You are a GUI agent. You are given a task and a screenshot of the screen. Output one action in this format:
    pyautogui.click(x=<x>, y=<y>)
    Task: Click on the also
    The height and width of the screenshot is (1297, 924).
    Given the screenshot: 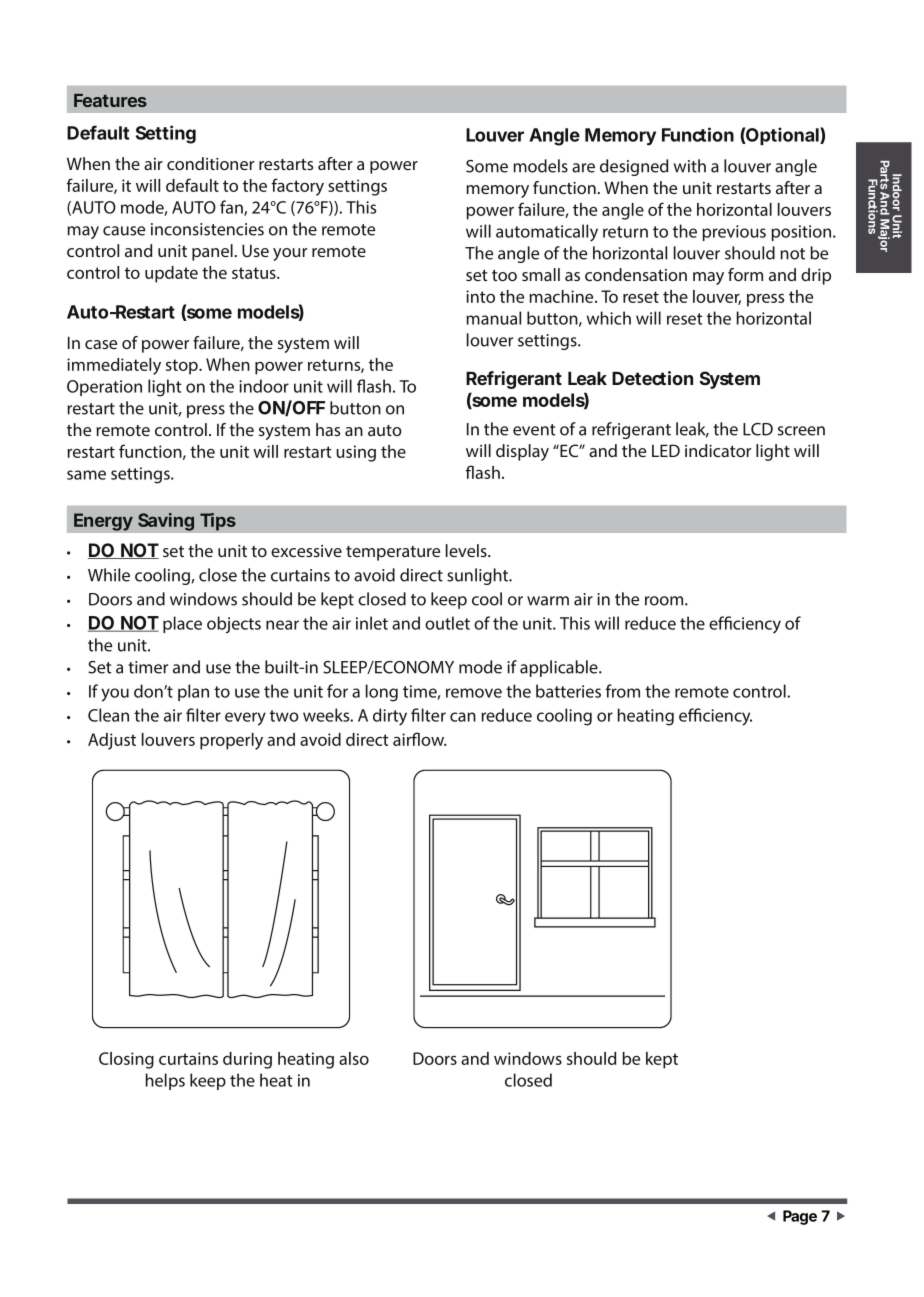 What is the action you would take?
    pyautogui.click(x=354, y=1058)
